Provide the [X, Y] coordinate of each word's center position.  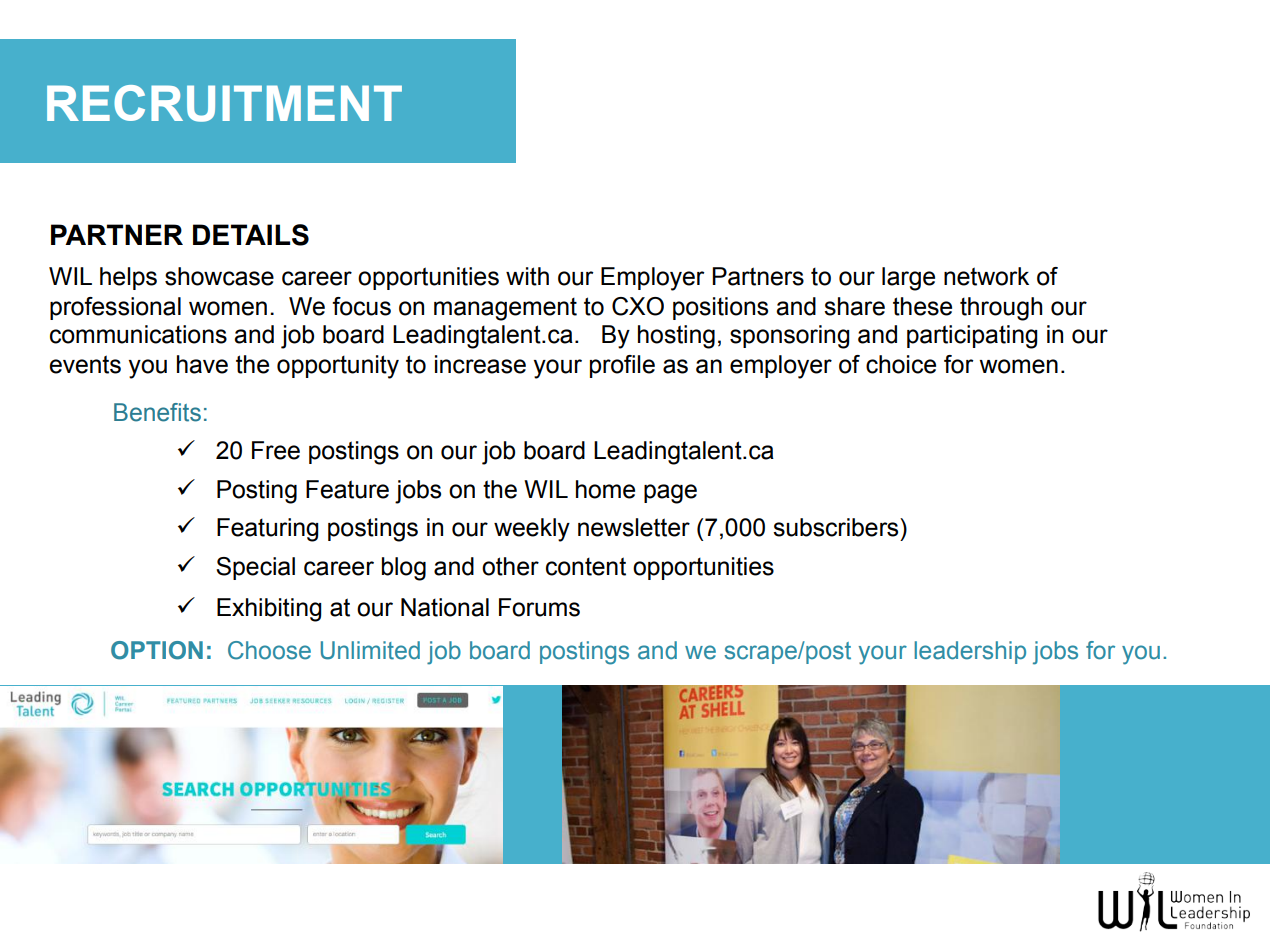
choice [901, 364]
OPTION [157, 650]
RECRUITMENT [224, 103]
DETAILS [251, 235]
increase [480, 364]
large [908, 279]
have [202, 364]
